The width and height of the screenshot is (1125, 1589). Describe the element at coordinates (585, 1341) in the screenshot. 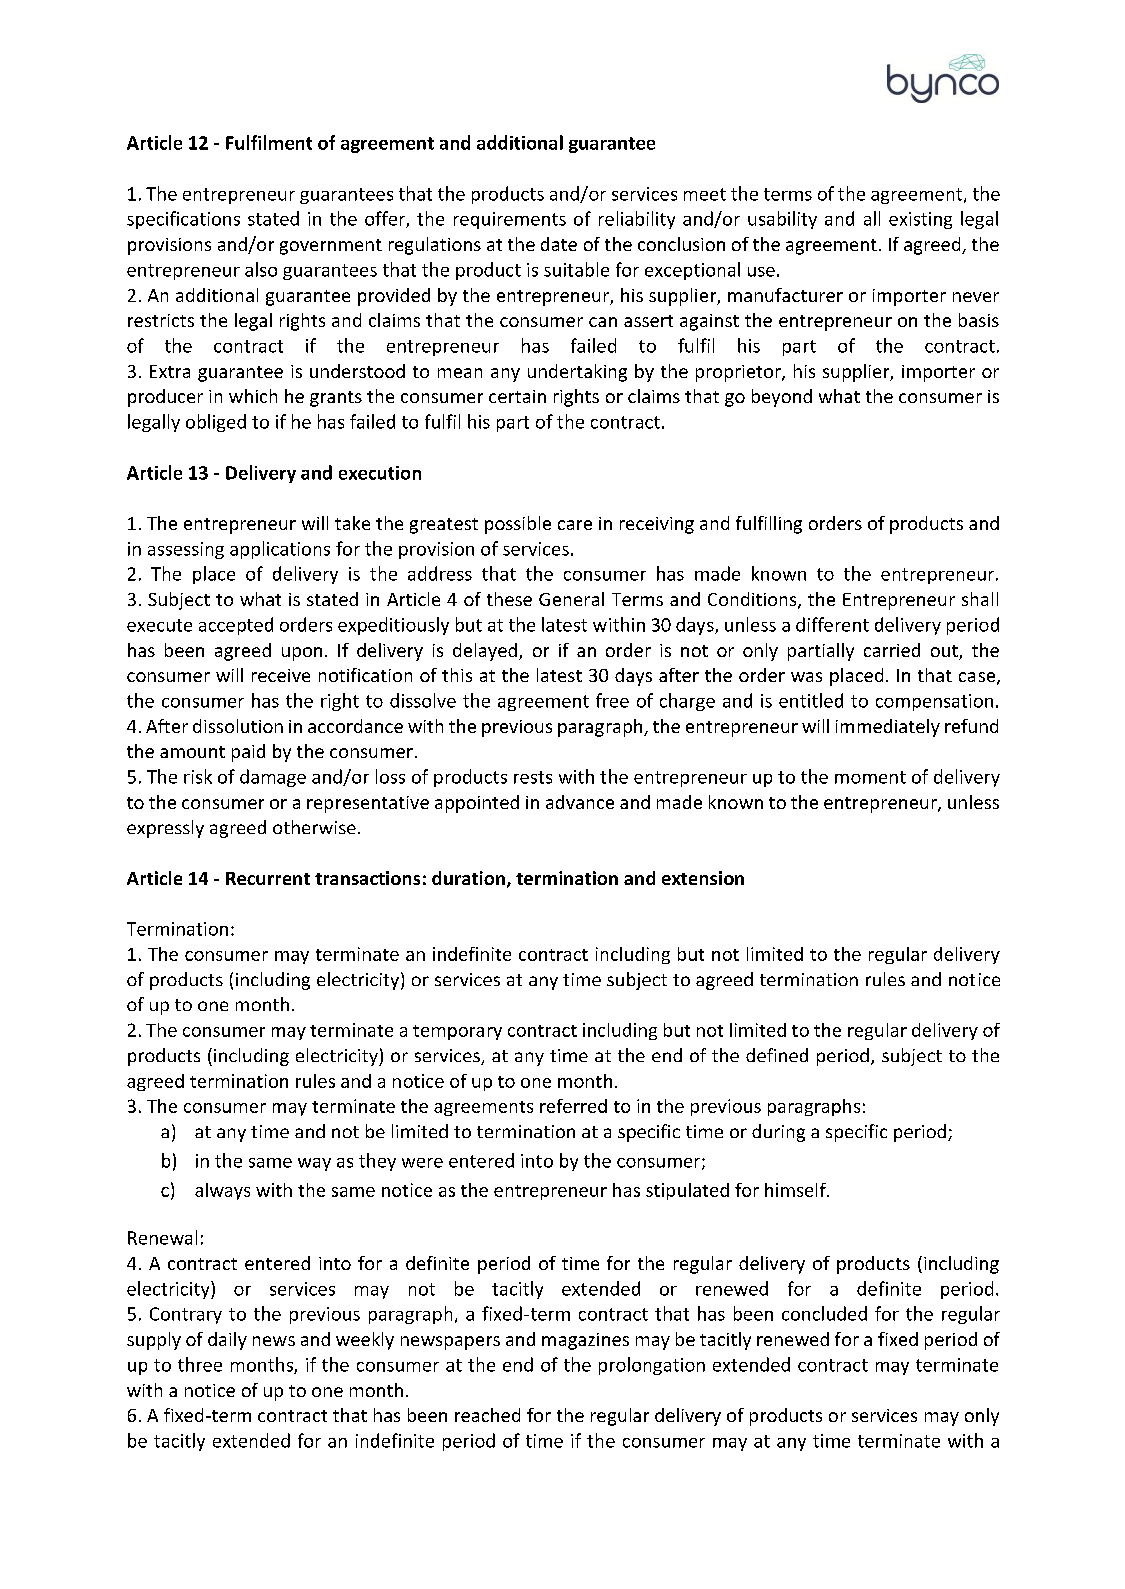

I see `magazines` at that location.
